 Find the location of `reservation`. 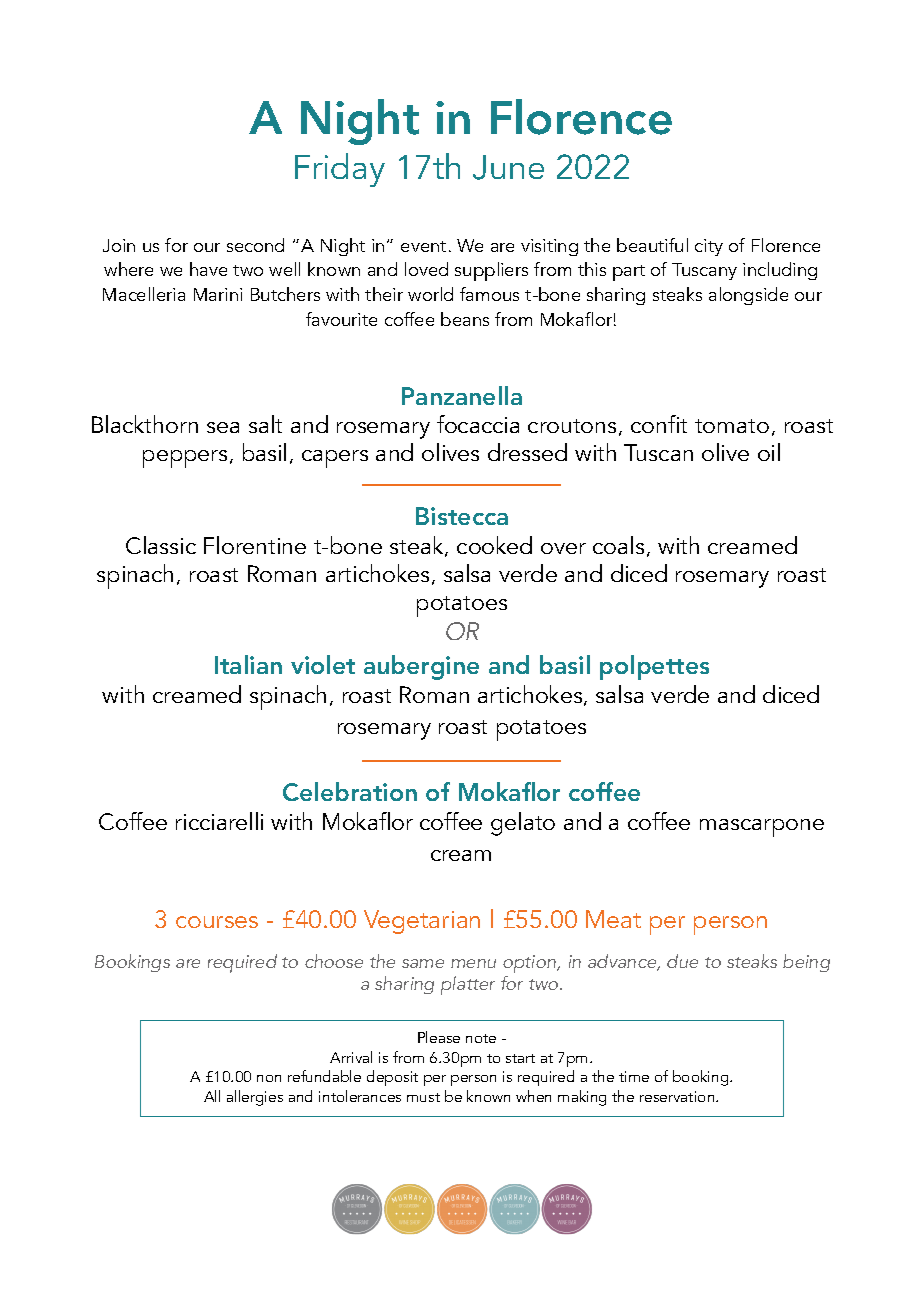

reservation is located at coordinates (678, 1096).
